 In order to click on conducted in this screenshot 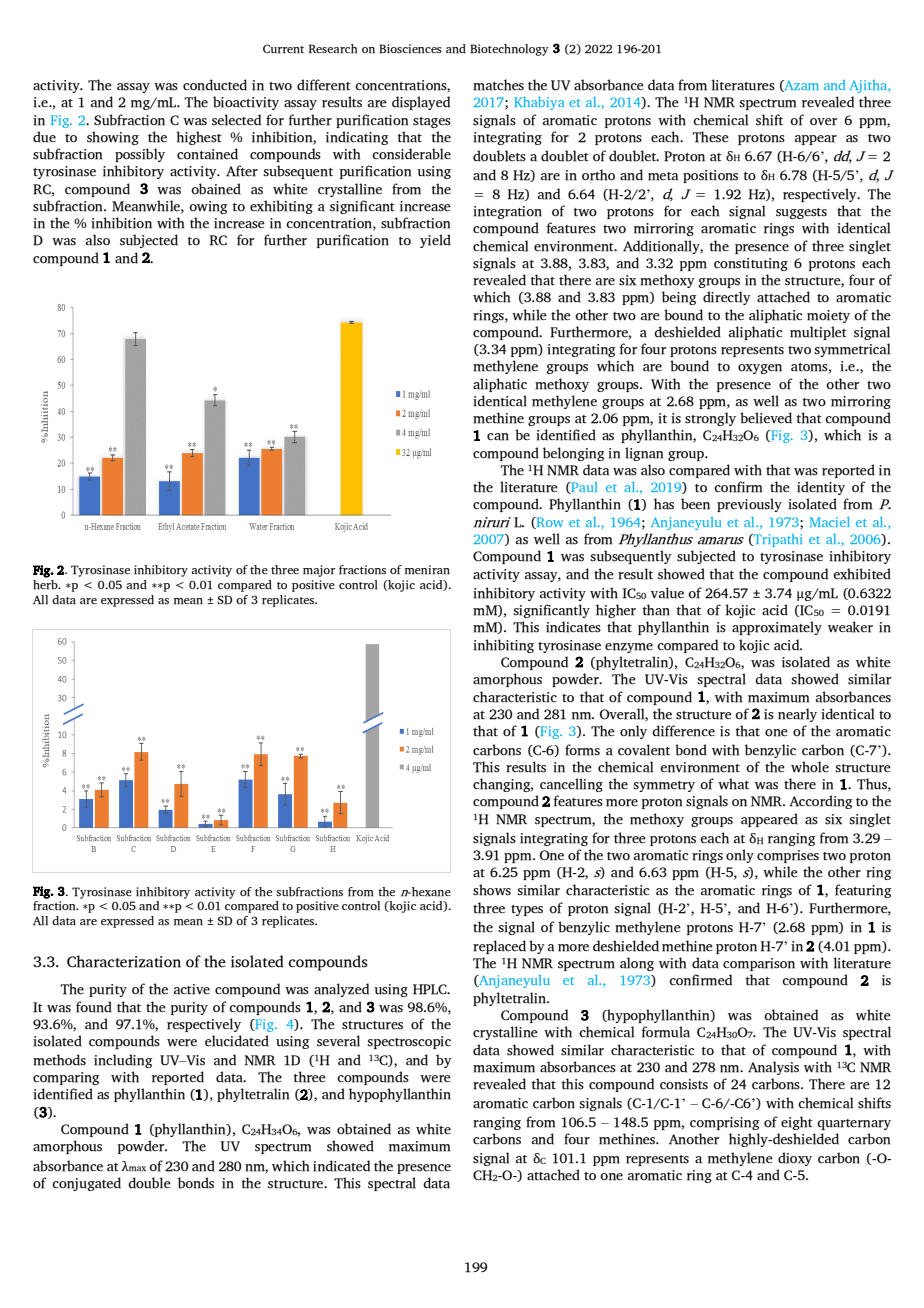, I will do `click(215, 85)`.
